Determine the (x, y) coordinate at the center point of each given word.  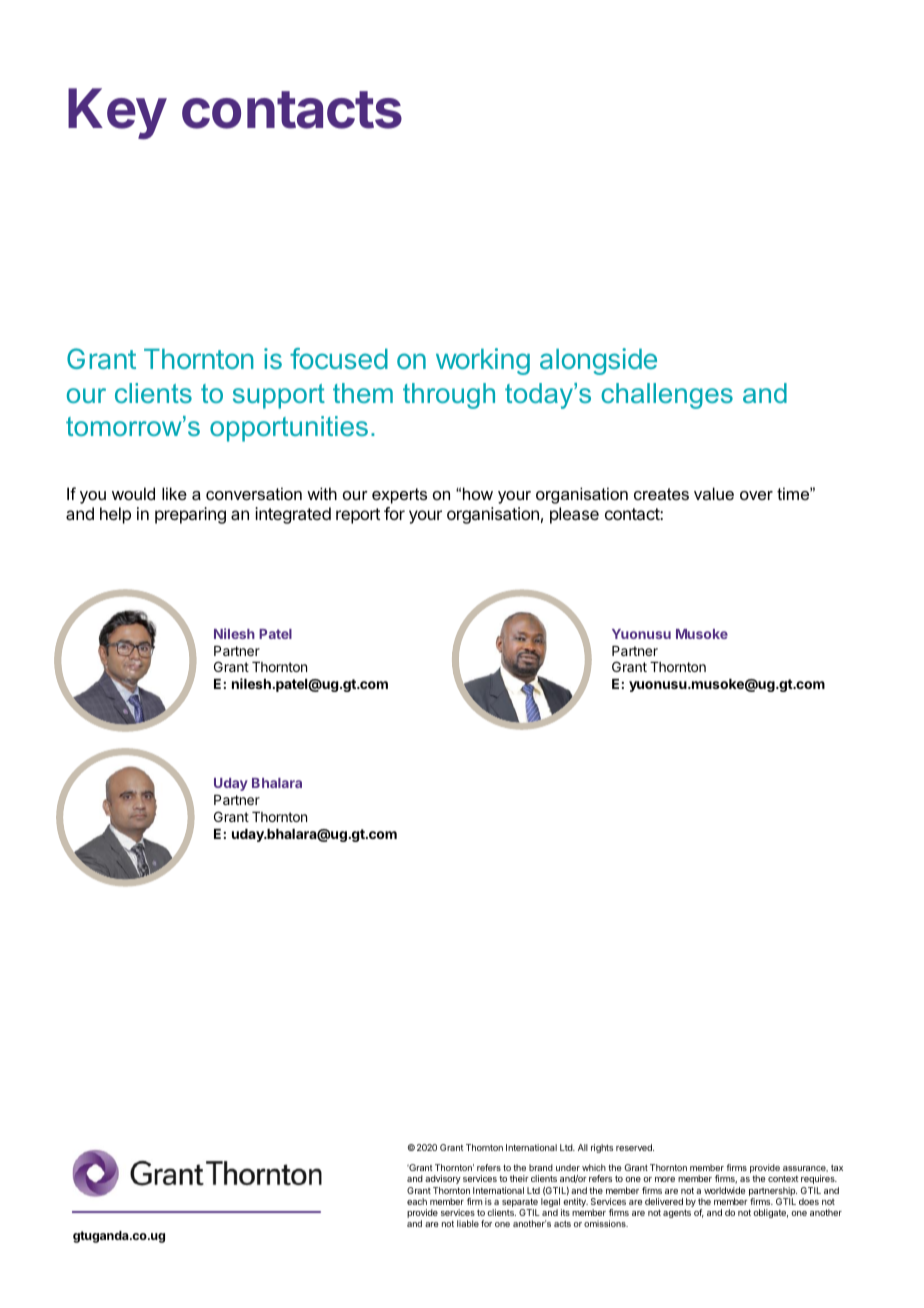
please (574, 515)
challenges (667, 396)
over (756, 495)
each (417, 1201)
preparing (190, 515)
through (449, 396)
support (279, 396)
